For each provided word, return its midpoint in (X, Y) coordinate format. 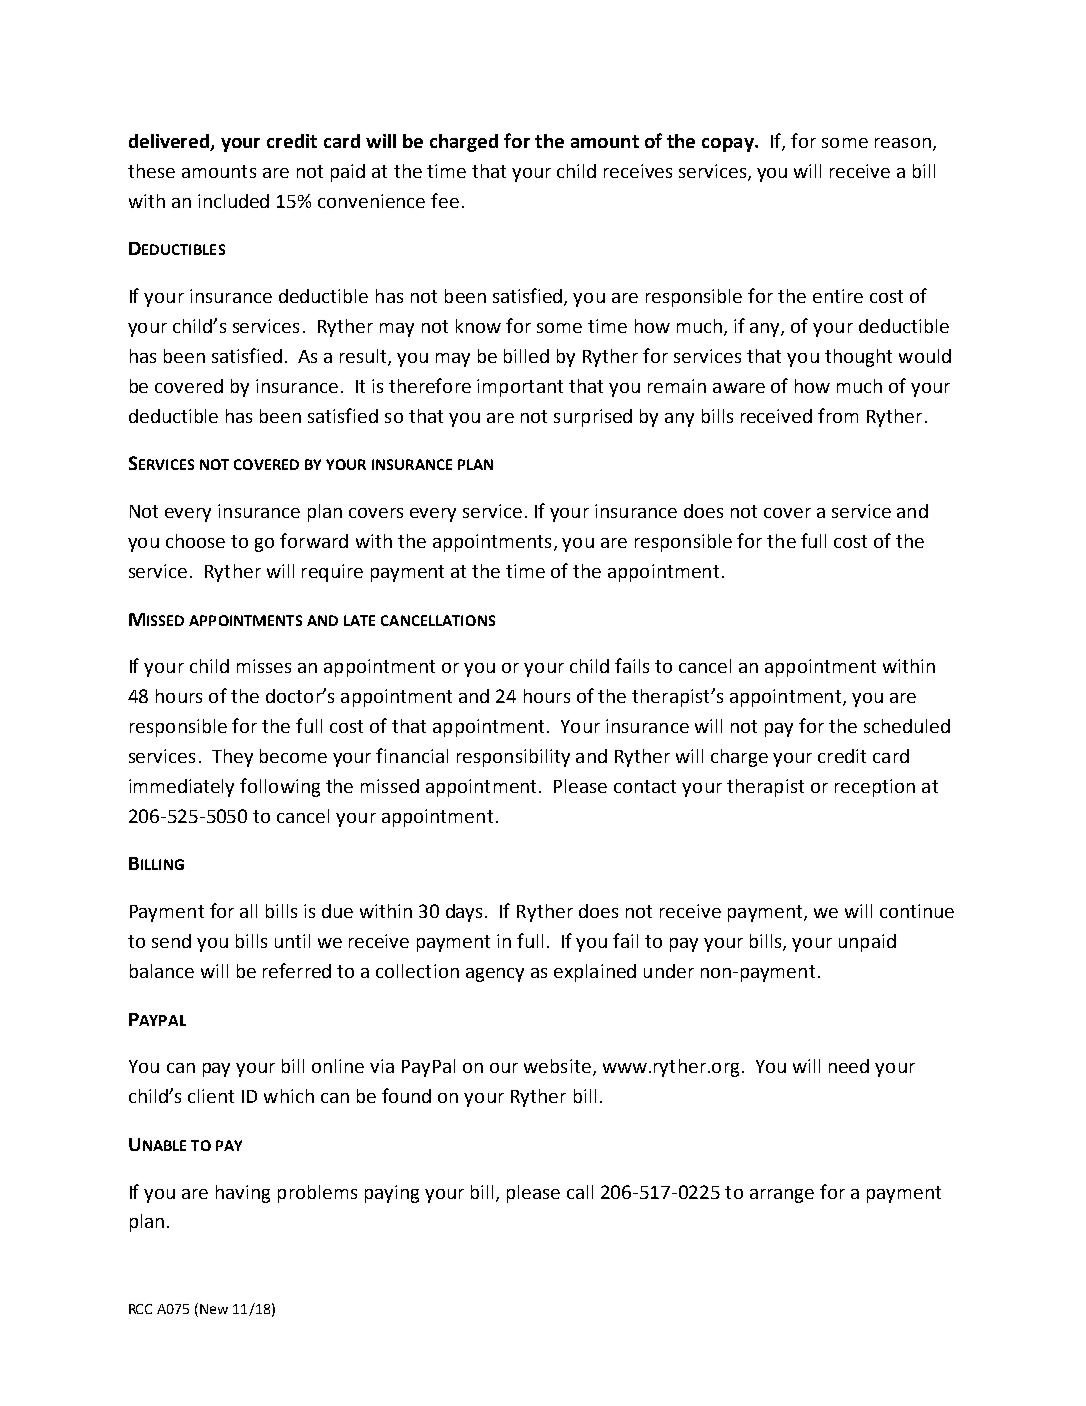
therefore (430, 385)
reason (903, 143)
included (233, 201)
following (280, 787)
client (211, 1096)
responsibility (513, 758)
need (849, 1066)
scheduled (907, 726)
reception (875, 788)
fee (445, 200)
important (520, 388)
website (557, 1066)
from (838, 415)
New (214, 1309)
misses (264, 666)
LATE (359, 620)
